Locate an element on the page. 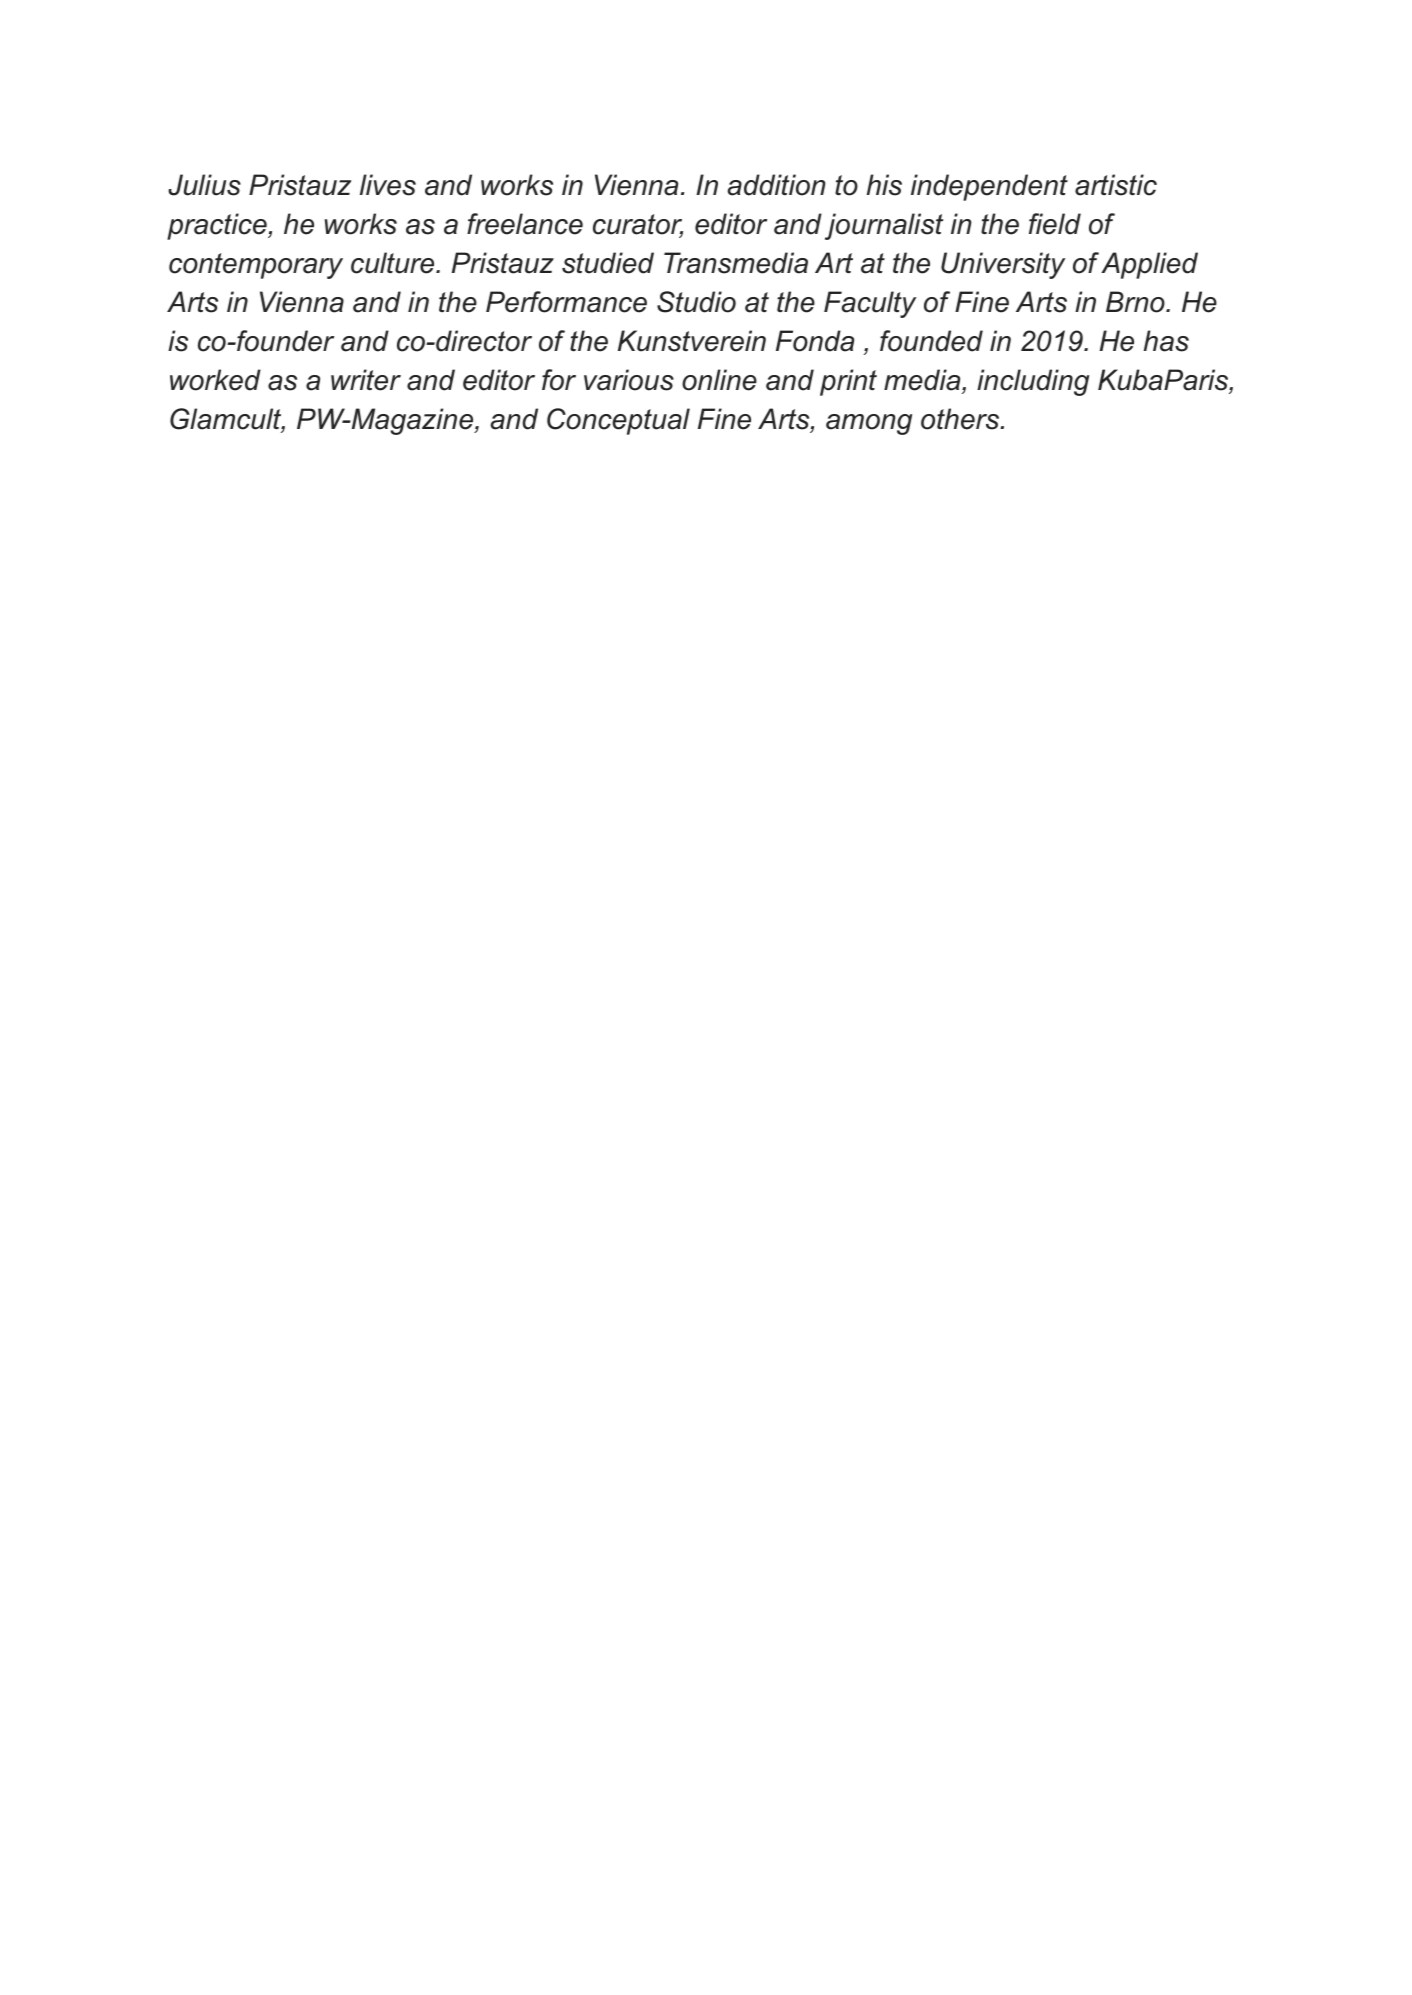  field is located at coordinates (1055, 224).
